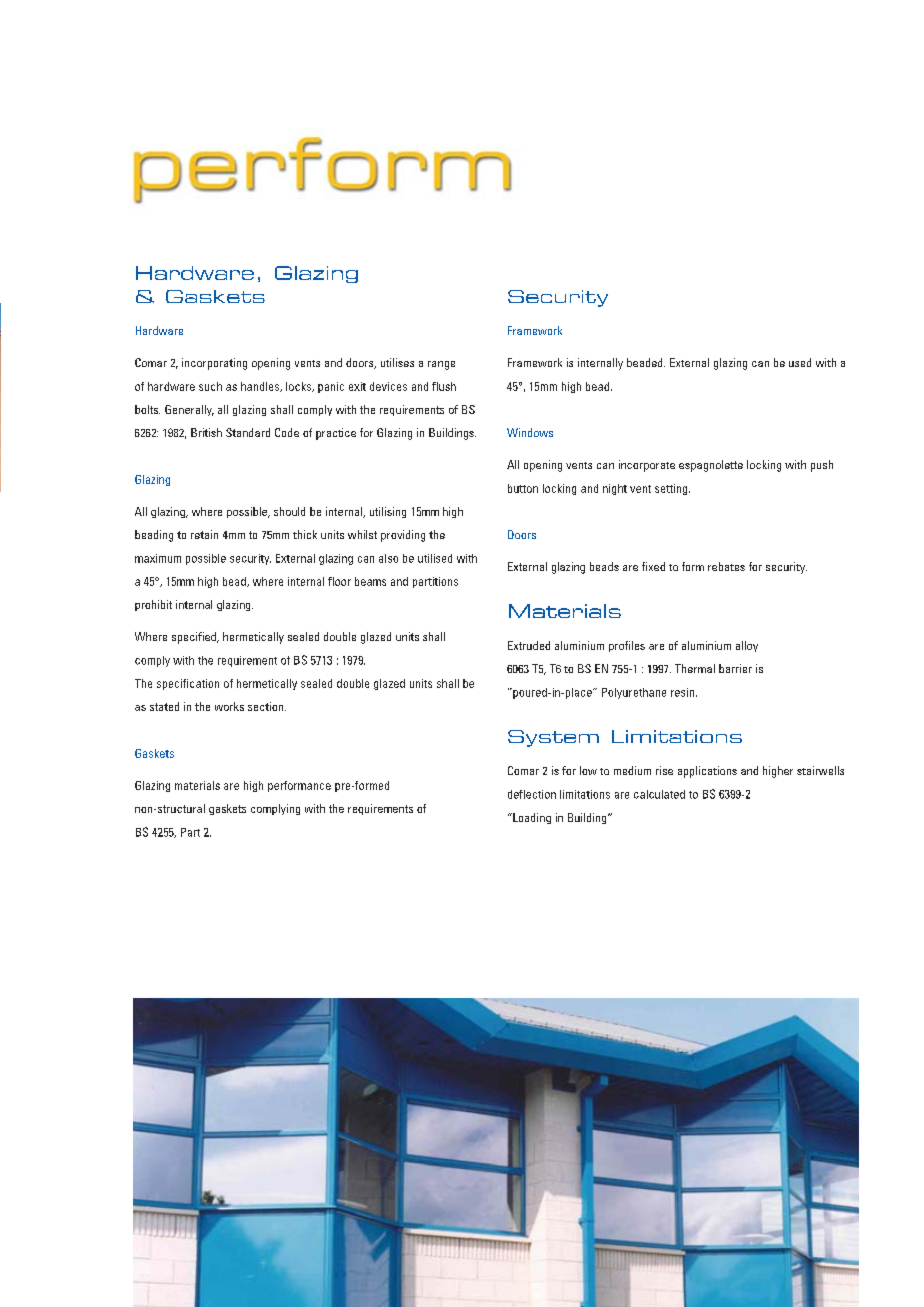  What do you see at coordinates (153, 605) in the image?
I see `prohibit` at bounding box center [153, 605].
